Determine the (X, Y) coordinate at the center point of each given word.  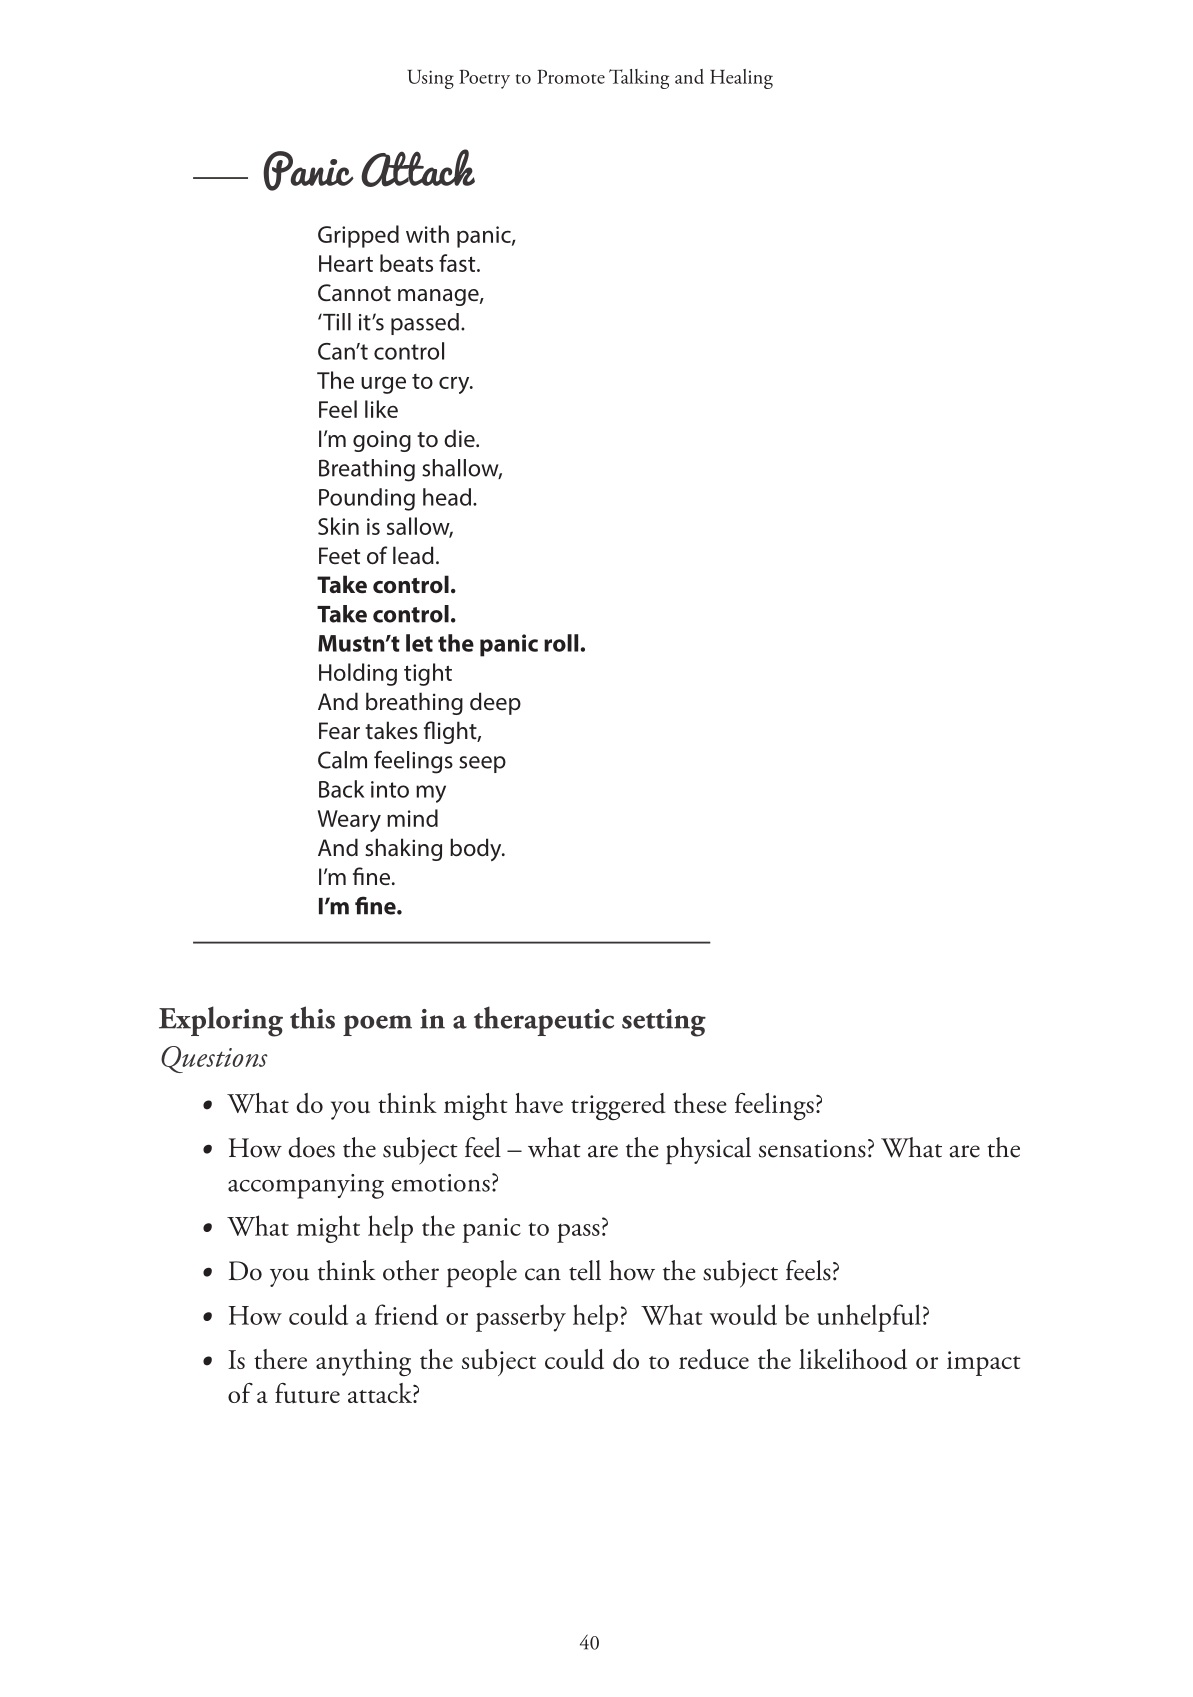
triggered (618, 1107)
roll (562, 643)
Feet (339, 556)
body (477, 849)
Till (336, 322)
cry (455, 385)
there (280, 1359)
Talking (639, 79)
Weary (349, 821)
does (312, 1147)
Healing (741, 79)
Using (430, 79)
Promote (571, 77)
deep (495, 703)
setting (664, 1023)
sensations (812, 1148)
